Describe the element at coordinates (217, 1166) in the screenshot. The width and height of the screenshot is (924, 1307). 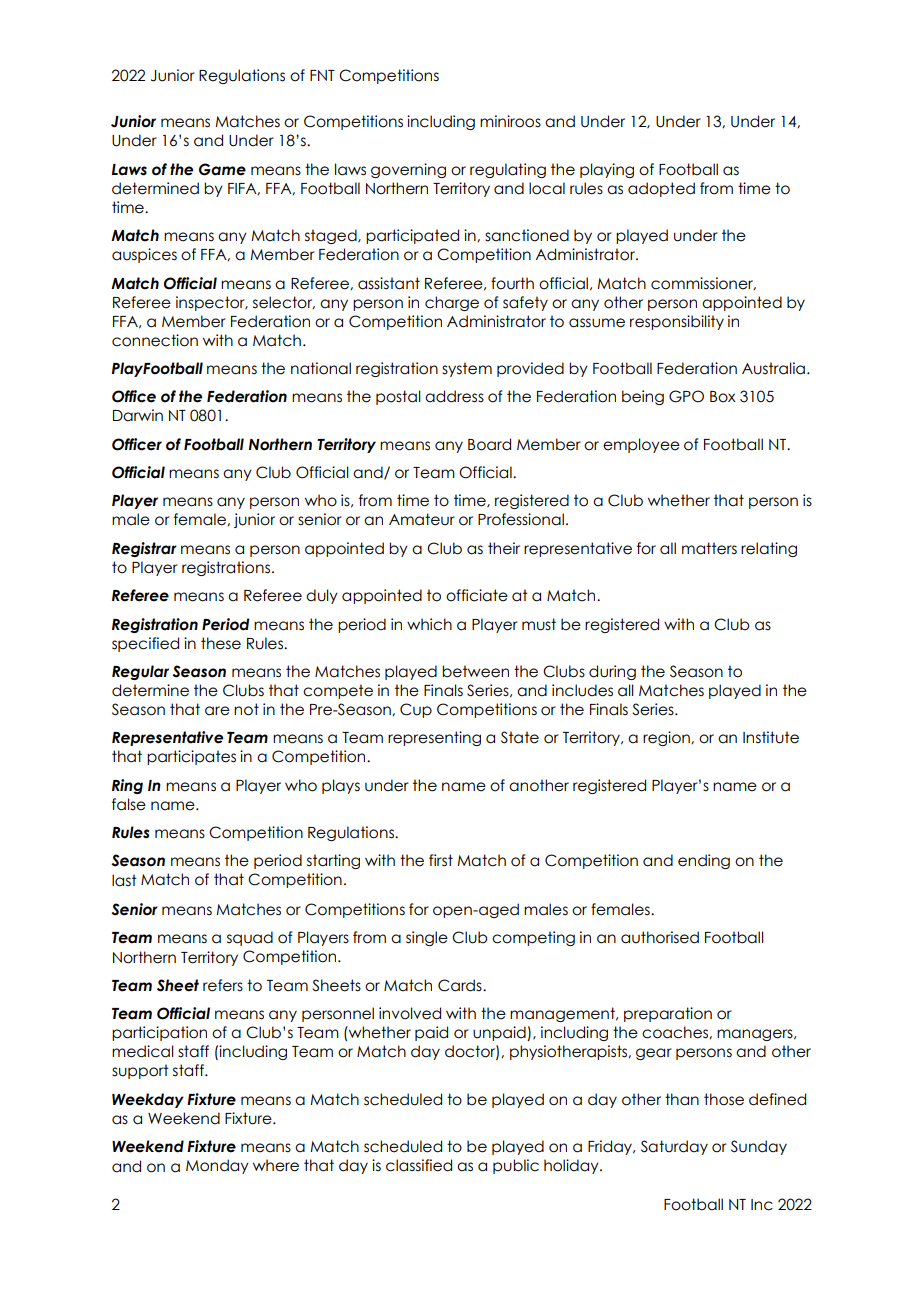
I see `Monday` at that location.
